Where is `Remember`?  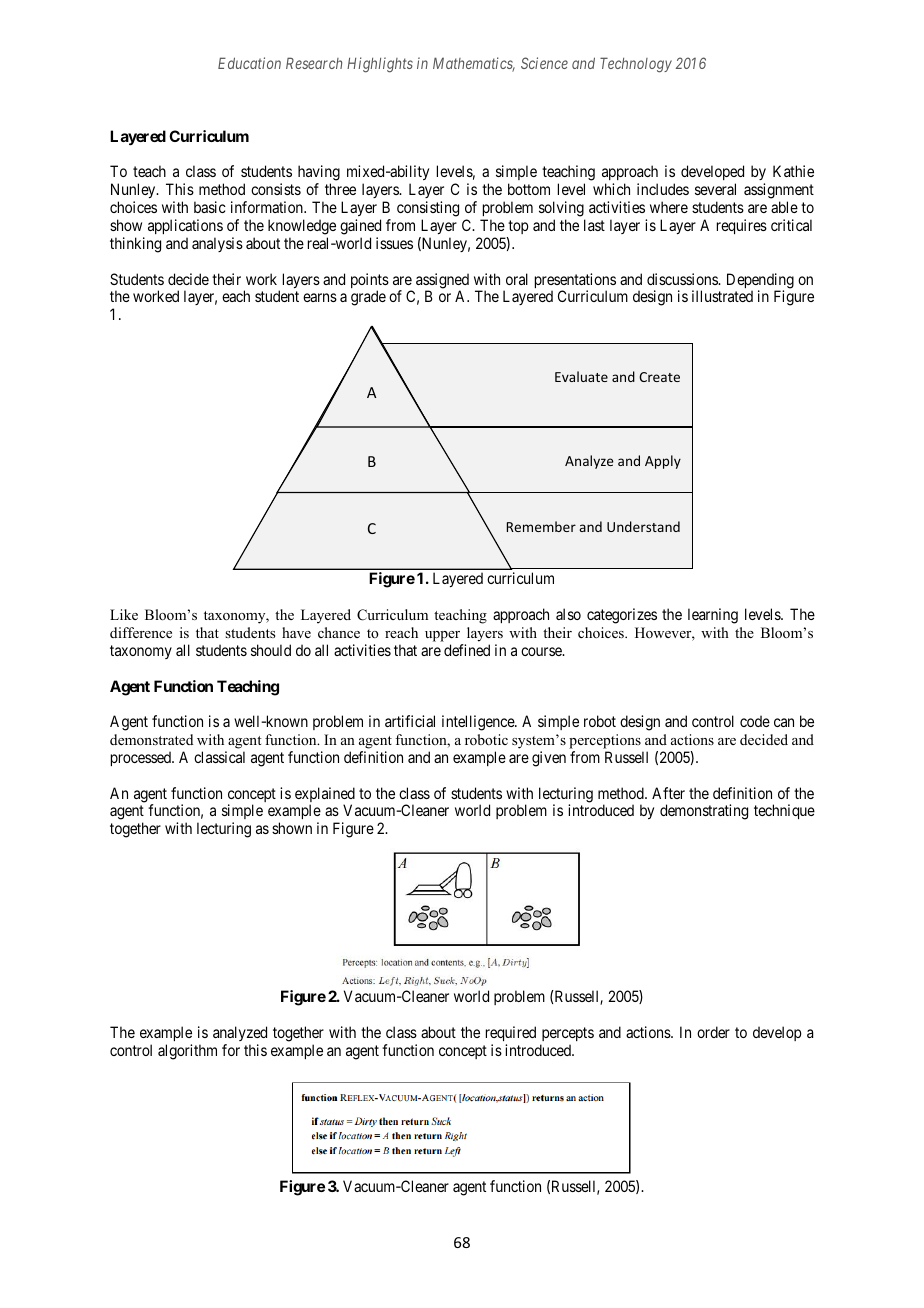 Remember is located at coordinates (541, 526).
